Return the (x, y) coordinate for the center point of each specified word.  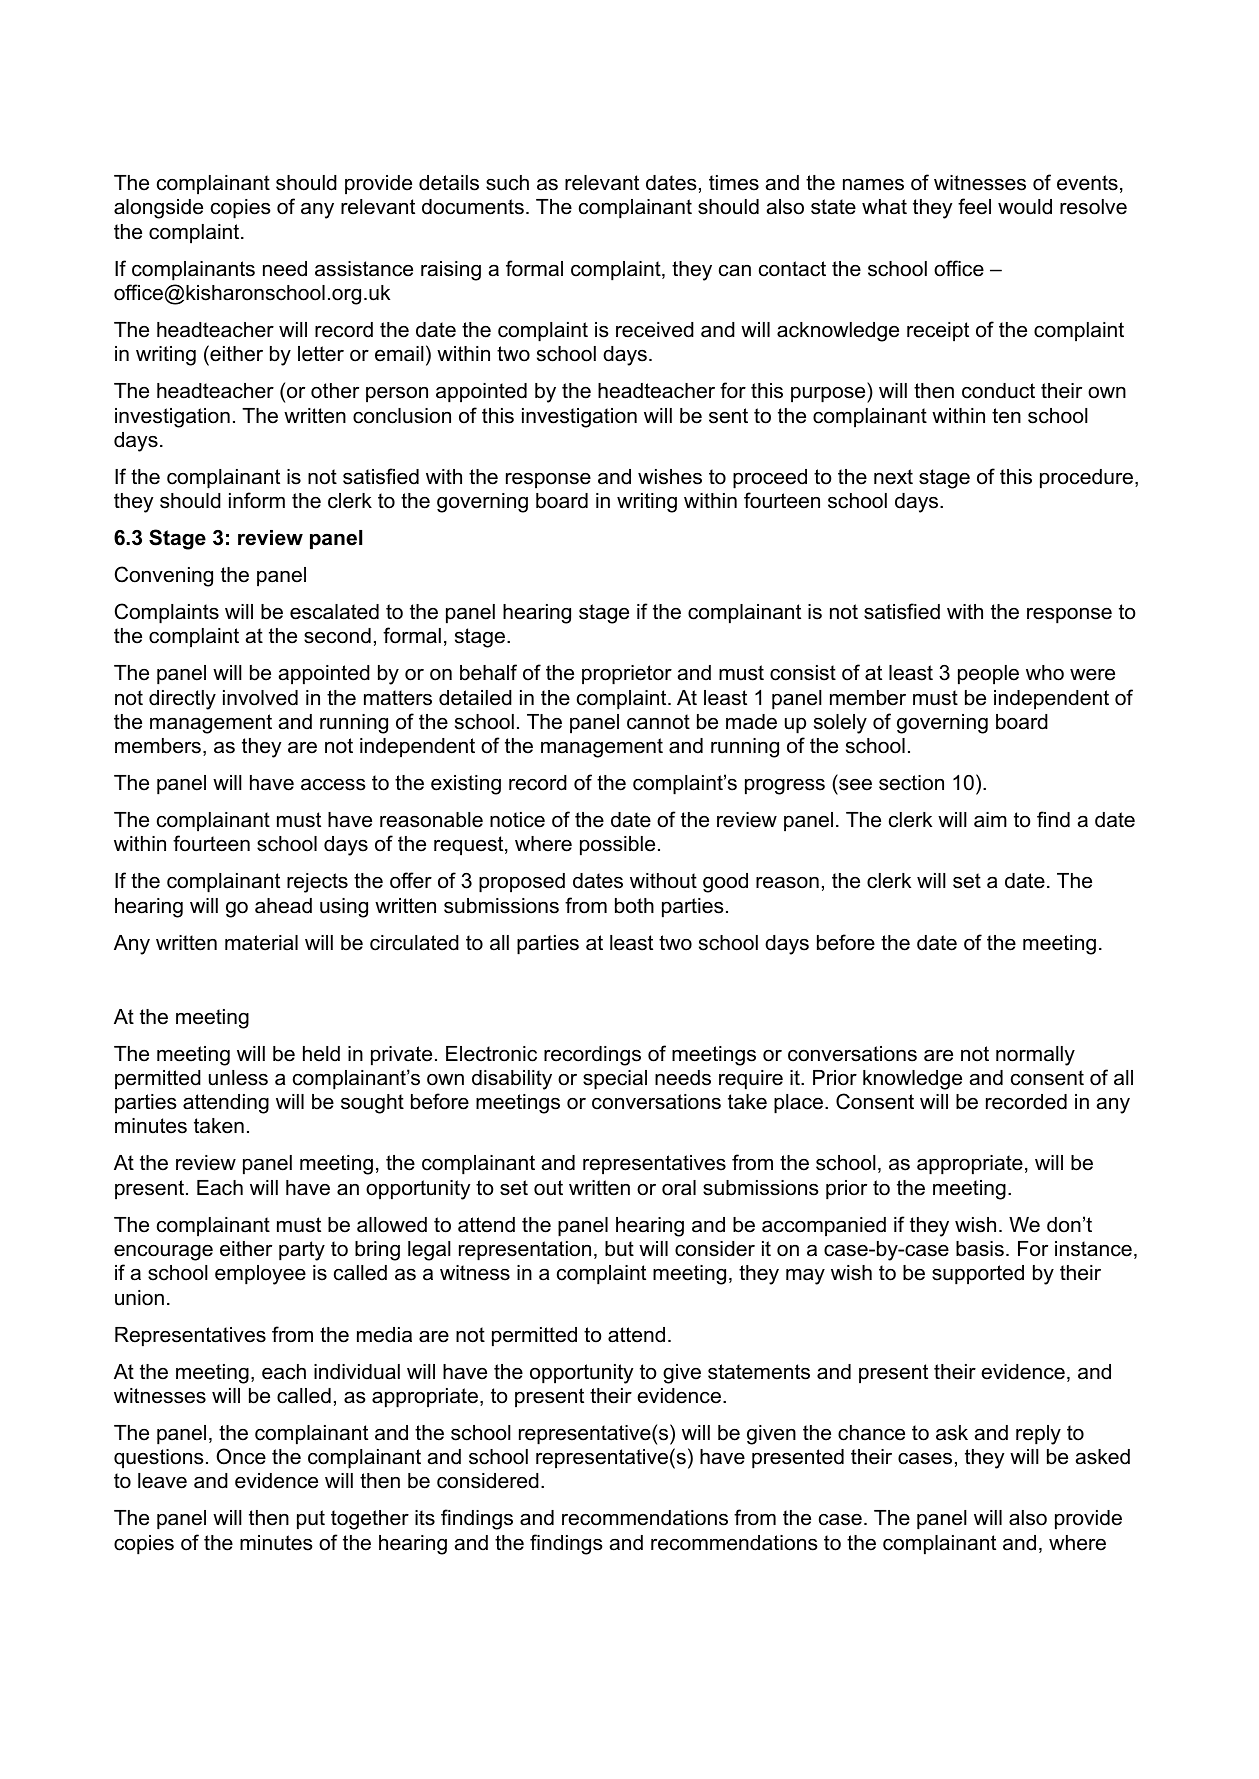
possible (617, 846)
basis (980, 1249)
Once (241, 1456)
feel (974, 206)
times (734, 183)
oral (679, 1188)
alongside (158, 209)
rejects (317, 883)
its (425, 1518)
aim (990, 820)
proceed (770, 479)
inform (257, 500)
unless (238, 1078)
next (893, 477)
